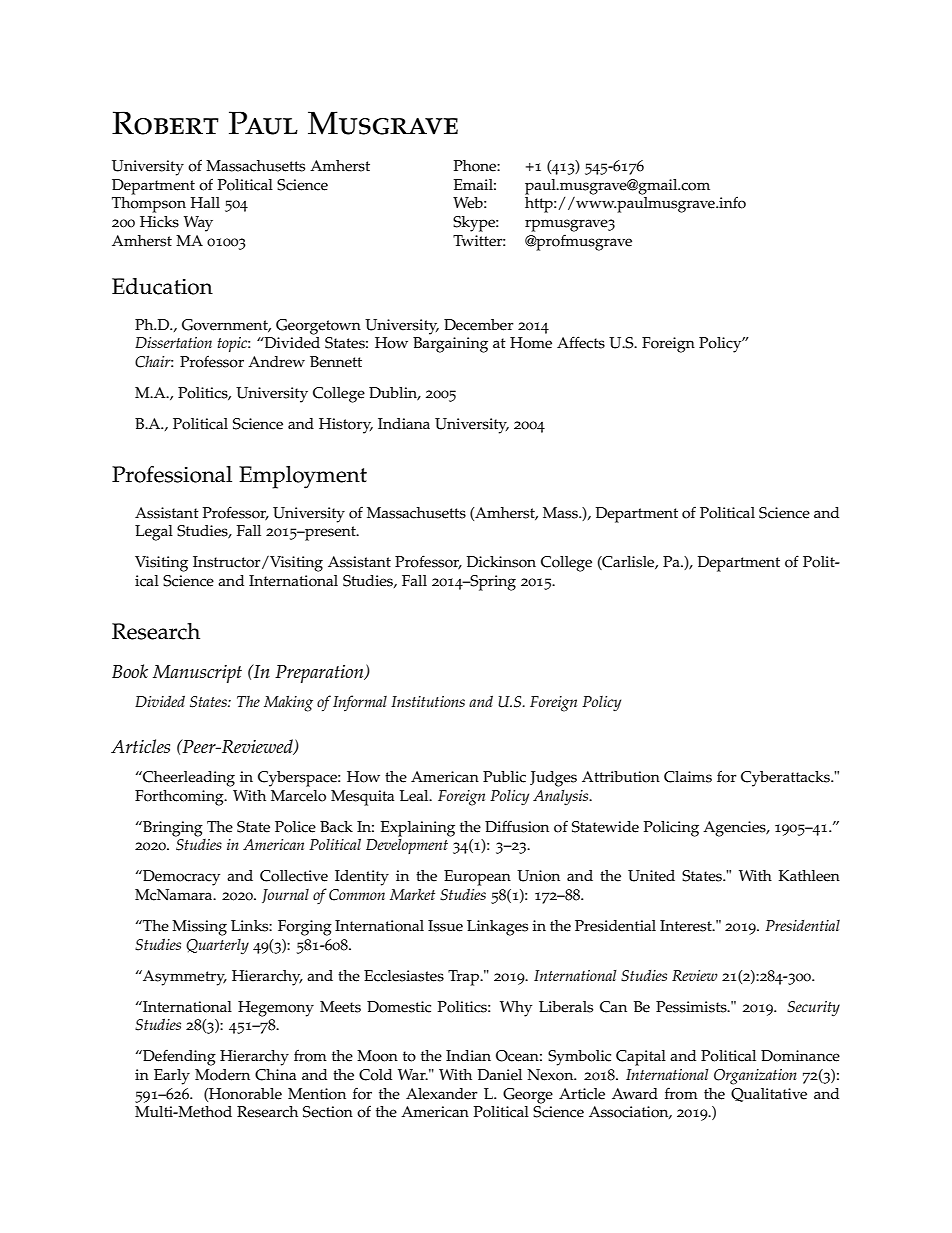 The width and height of the image is (952, 1233). Describe the element at coordinates (581, 342) in the image. I see `Affects` at that location.
